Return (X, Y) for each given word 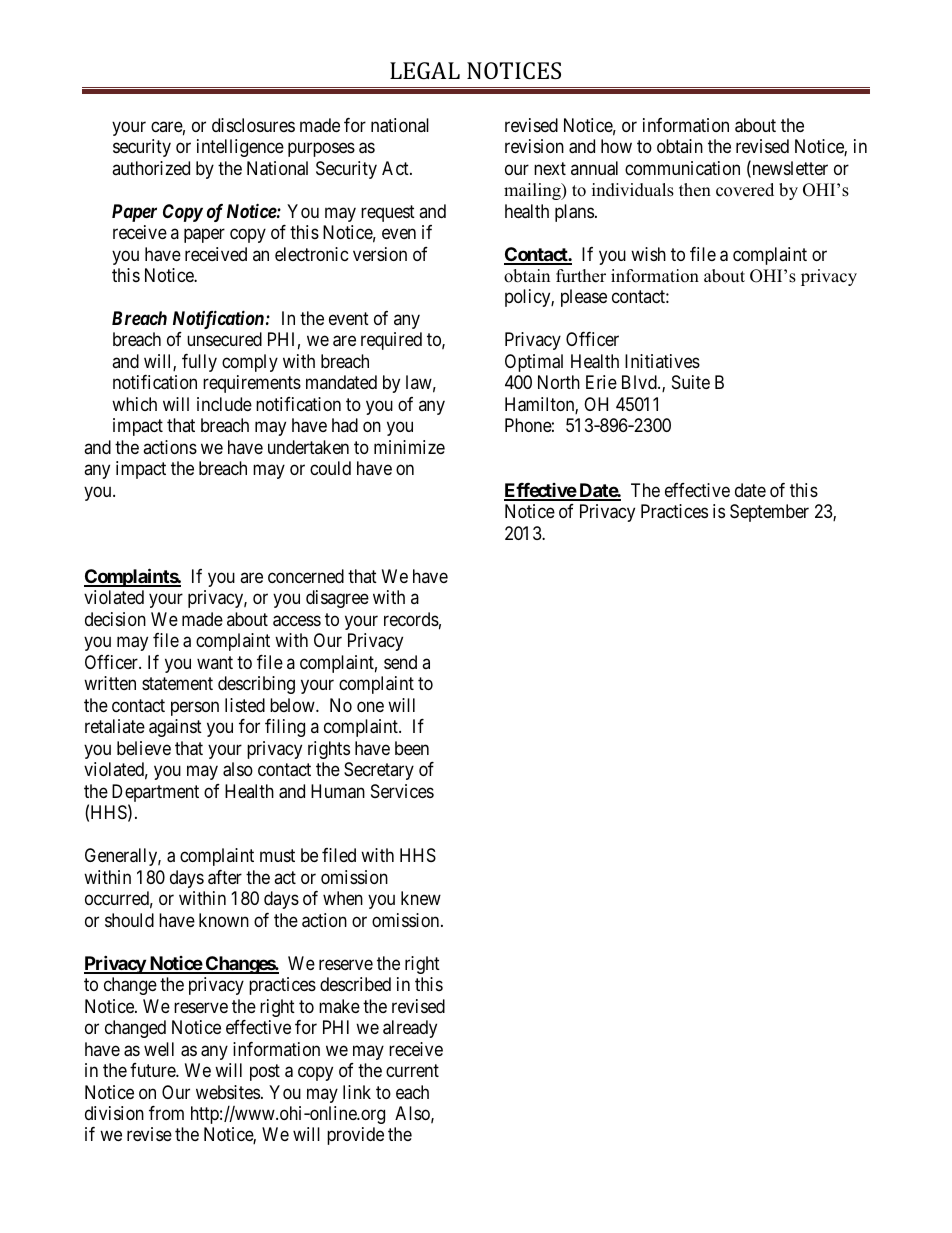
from (166, 1113)
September (769, 513)
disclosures (253, 125)
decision (115, 619)
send (400, 662)
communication (682, 168)
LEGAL (425, 70)
